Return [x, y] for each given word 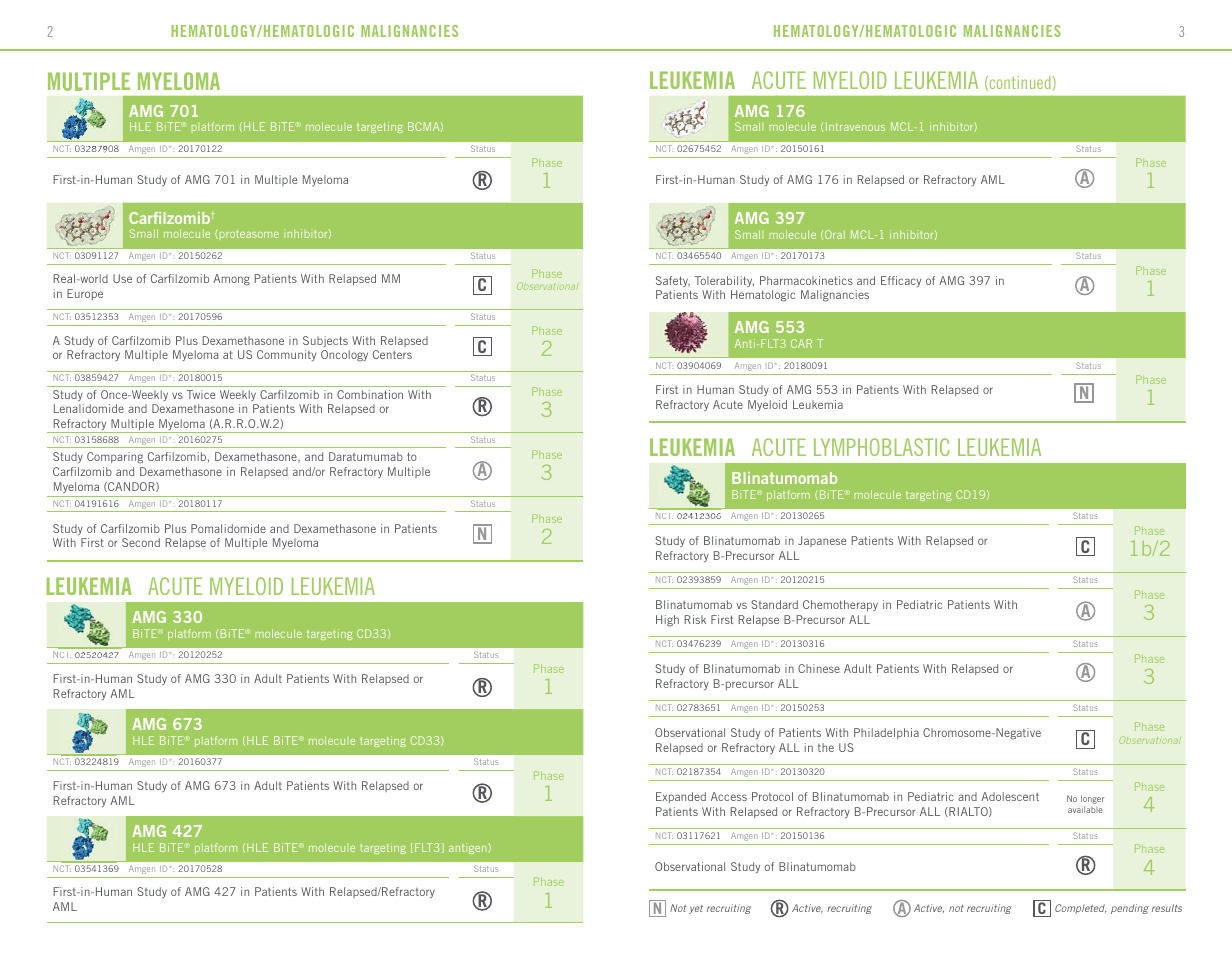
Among [231, 280]
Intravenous [855, 126]
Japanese [822, 541]
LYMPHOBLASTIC [882, 447]
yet [696, 909]
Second [141, 542]
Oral [835, 234]
